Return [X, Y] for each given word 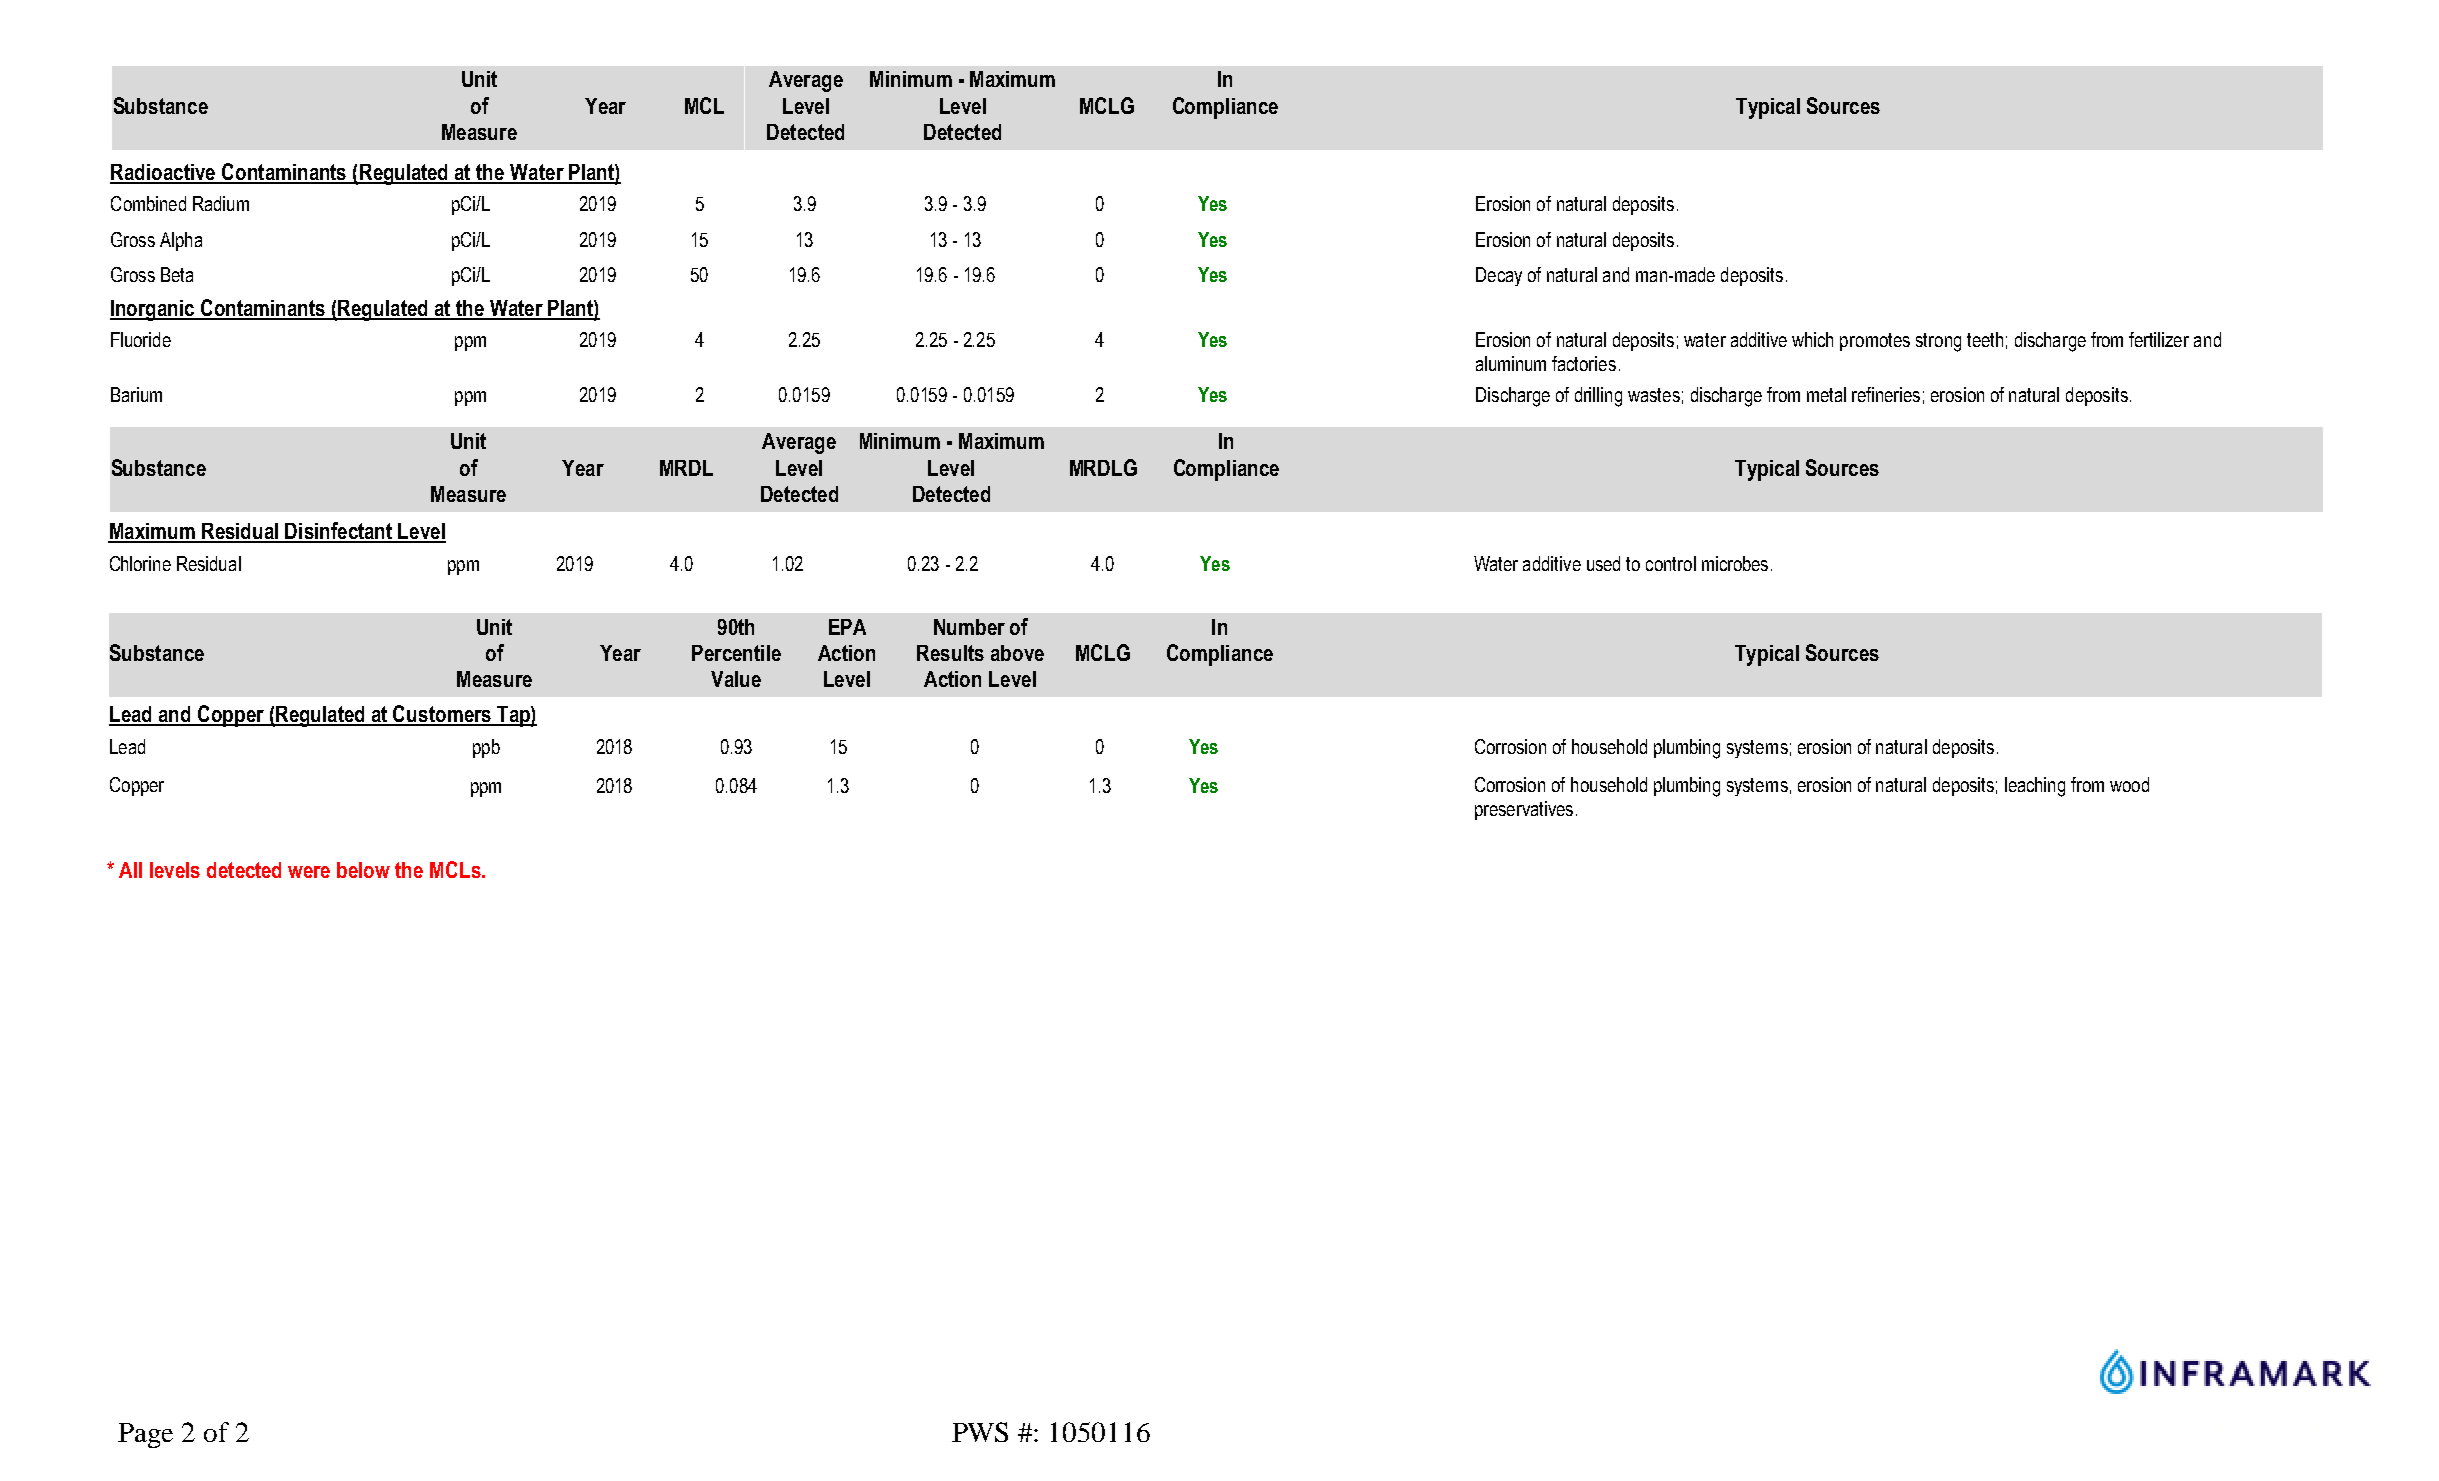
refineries [1886, 394]
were [309, 872]
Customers [442, 715]
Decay [1499, 276]
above [1017, 653]
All [130, 870]
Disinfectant [339, 532]
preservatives [1524, 810]
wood [2129, 784]
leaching [2035, 787]
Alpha [181, 241]
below [363, 870]
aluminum [1511, 363]
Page [145, 1435]
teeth [1985, 339]
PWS [980, 1432]
